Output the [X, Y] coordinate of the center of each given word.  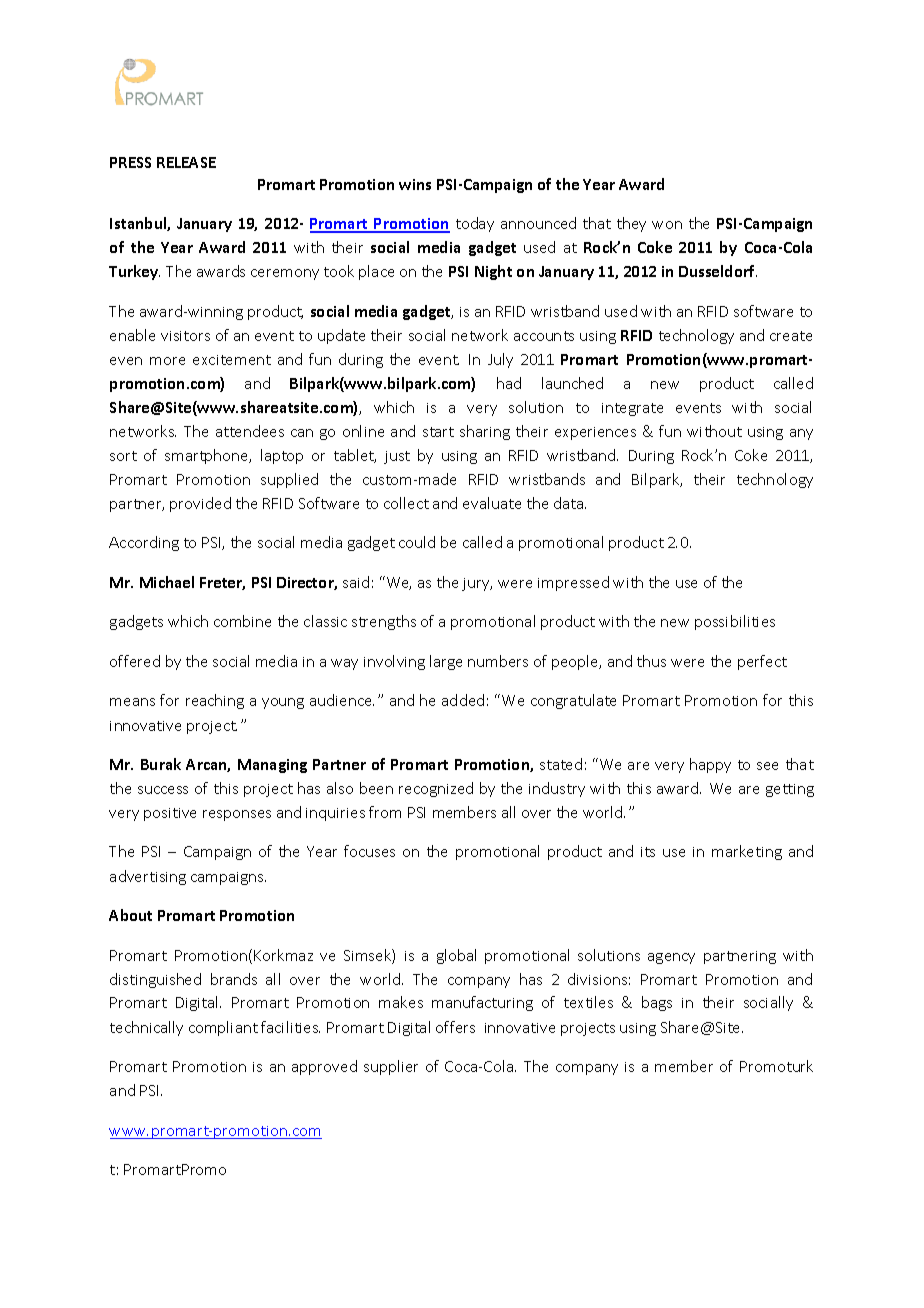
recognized [436, 789]
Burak [161, 764]
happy [710, 765]
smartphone [208, 456]
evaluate [492, 503]
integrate [632, 409]
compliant [223, 1028]
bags [657, 1003]
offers [455, 1027]
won [667, 225]
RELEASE [186, 162]
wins [415, 184]
